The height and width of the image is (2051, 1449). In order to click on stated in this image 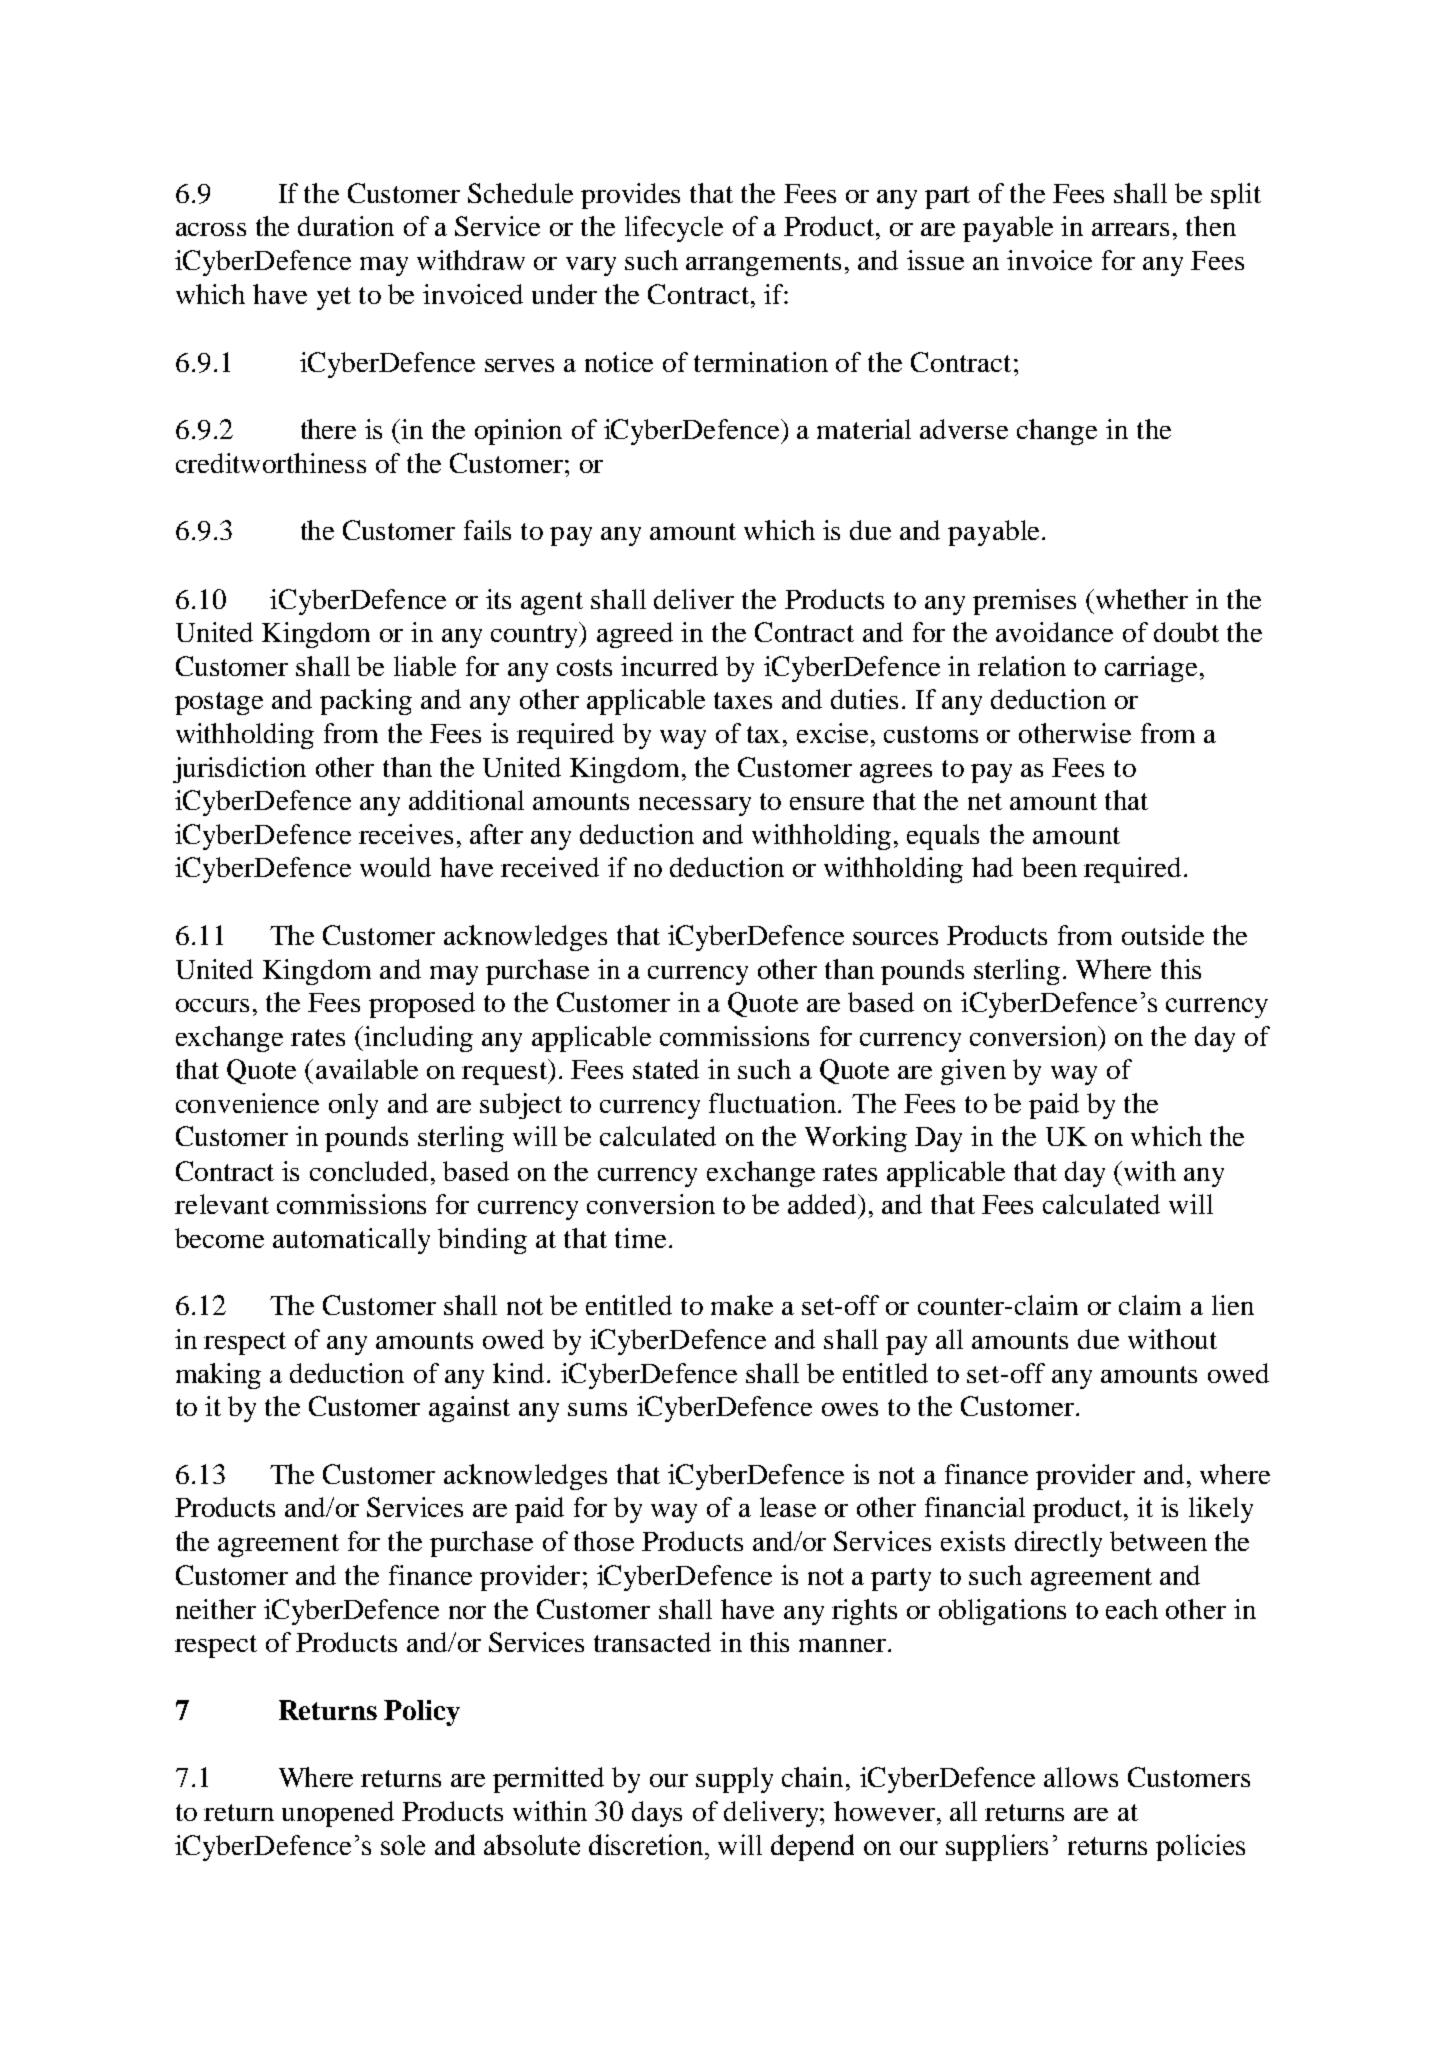, I will do `click(666, 1069)`.
